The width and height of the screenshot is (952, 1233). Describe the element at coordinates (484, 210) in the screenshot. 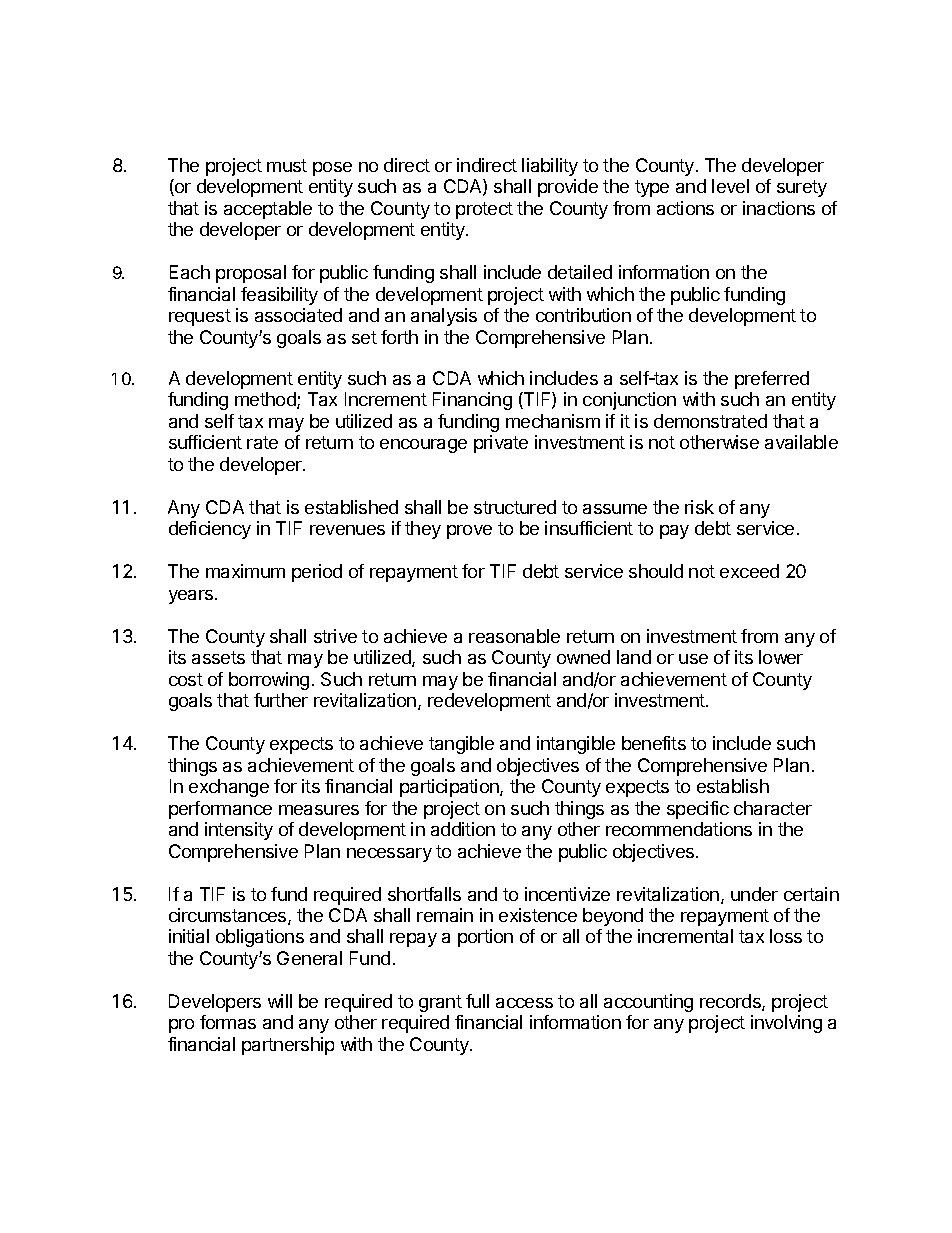

I see `protect` at that location.
